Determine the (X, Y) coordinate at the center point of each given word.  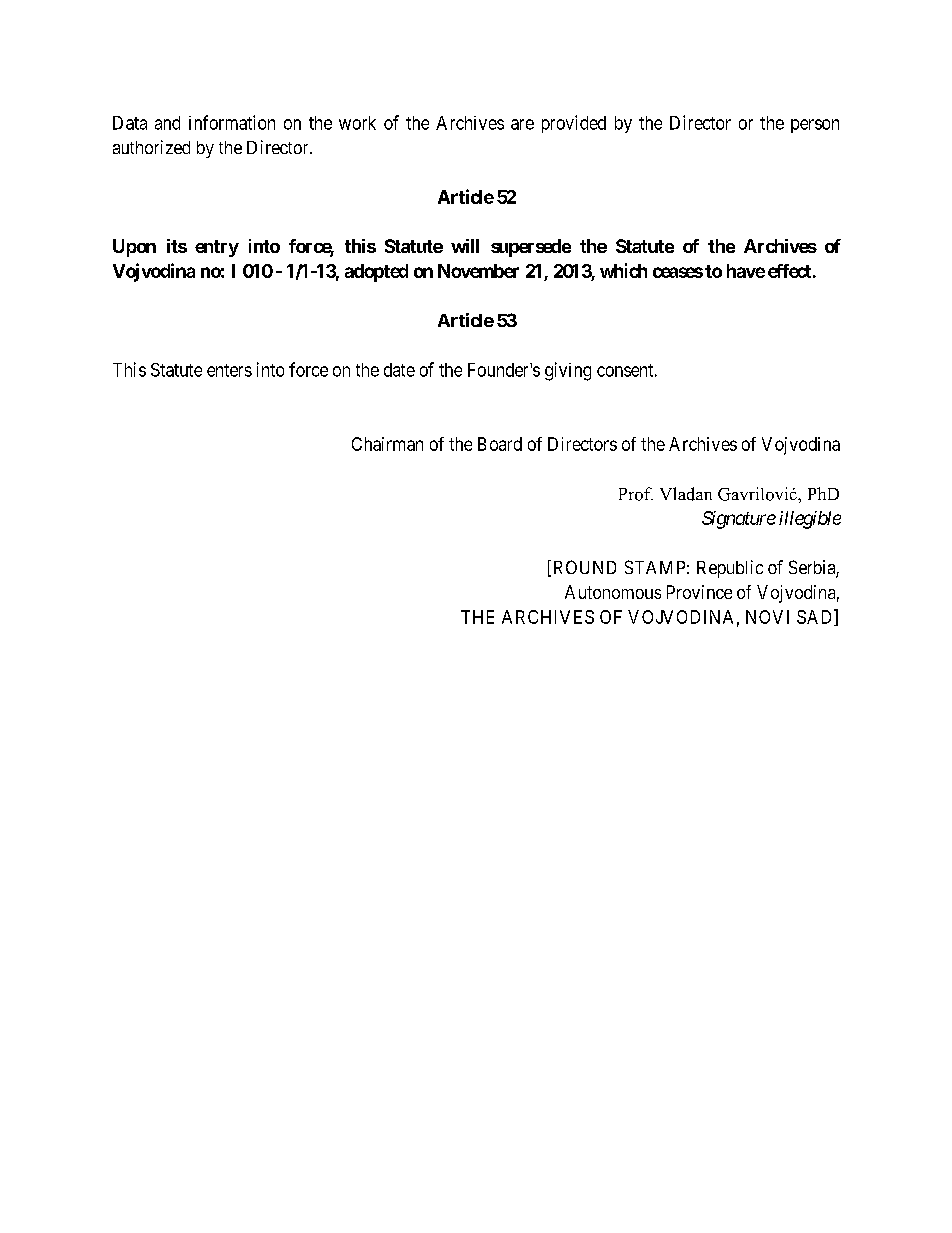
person (815, 126)
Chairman (387, 444)
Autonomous (613, 592)
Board (500, 444)
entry (217, 248)
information (232, 122)
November (478, 271)
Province (699, 592)
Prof (636, 494)
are (522, 124)
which (623, 270)
